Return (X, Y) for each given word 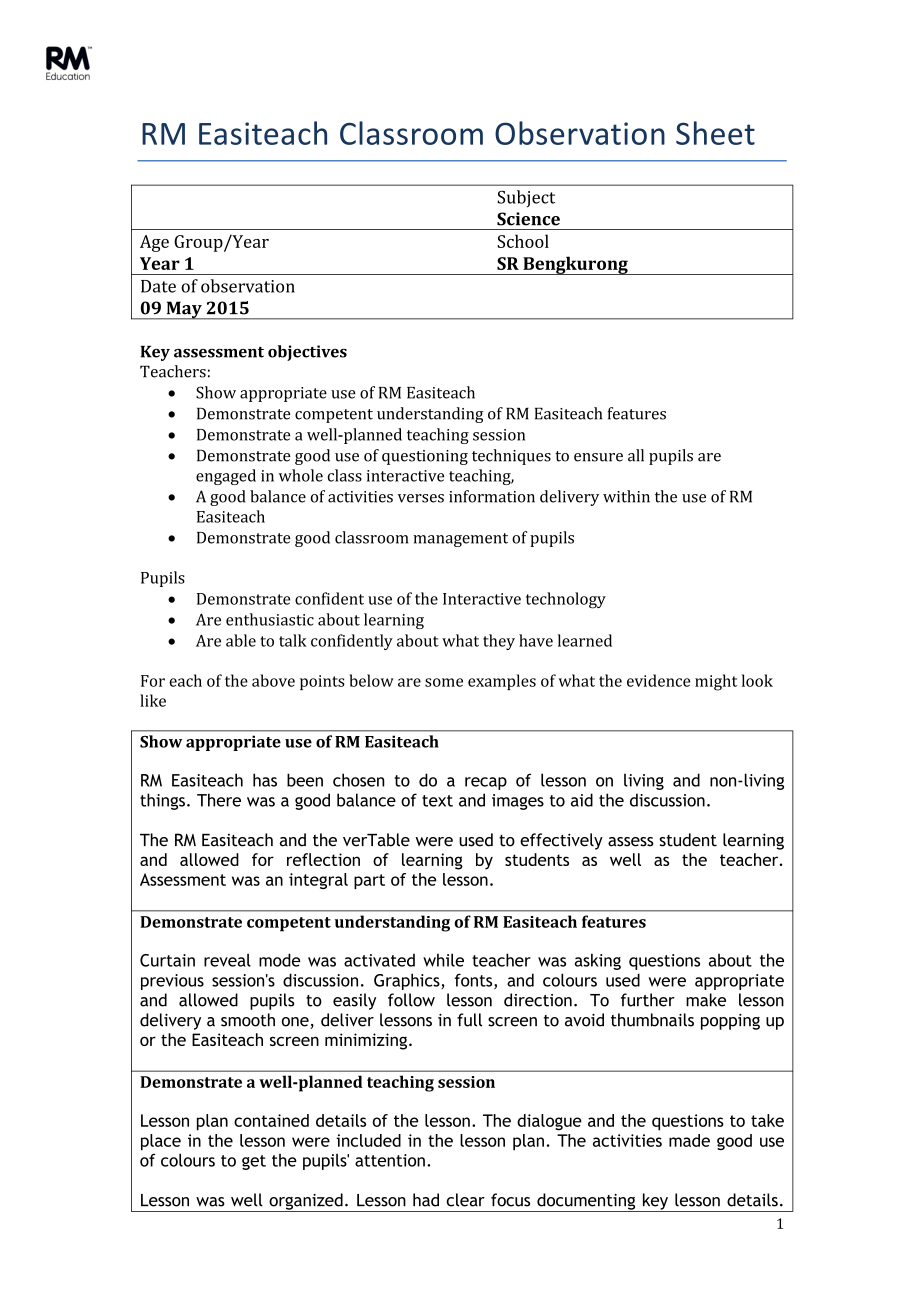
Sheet (715, 133)
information (492, 496)
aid (582, 800)
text (437, 801)
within (626, 496)
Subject (526, 199)
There (219, 800)
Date (158, 286)
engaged (226, 477)
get (254, 1162)
